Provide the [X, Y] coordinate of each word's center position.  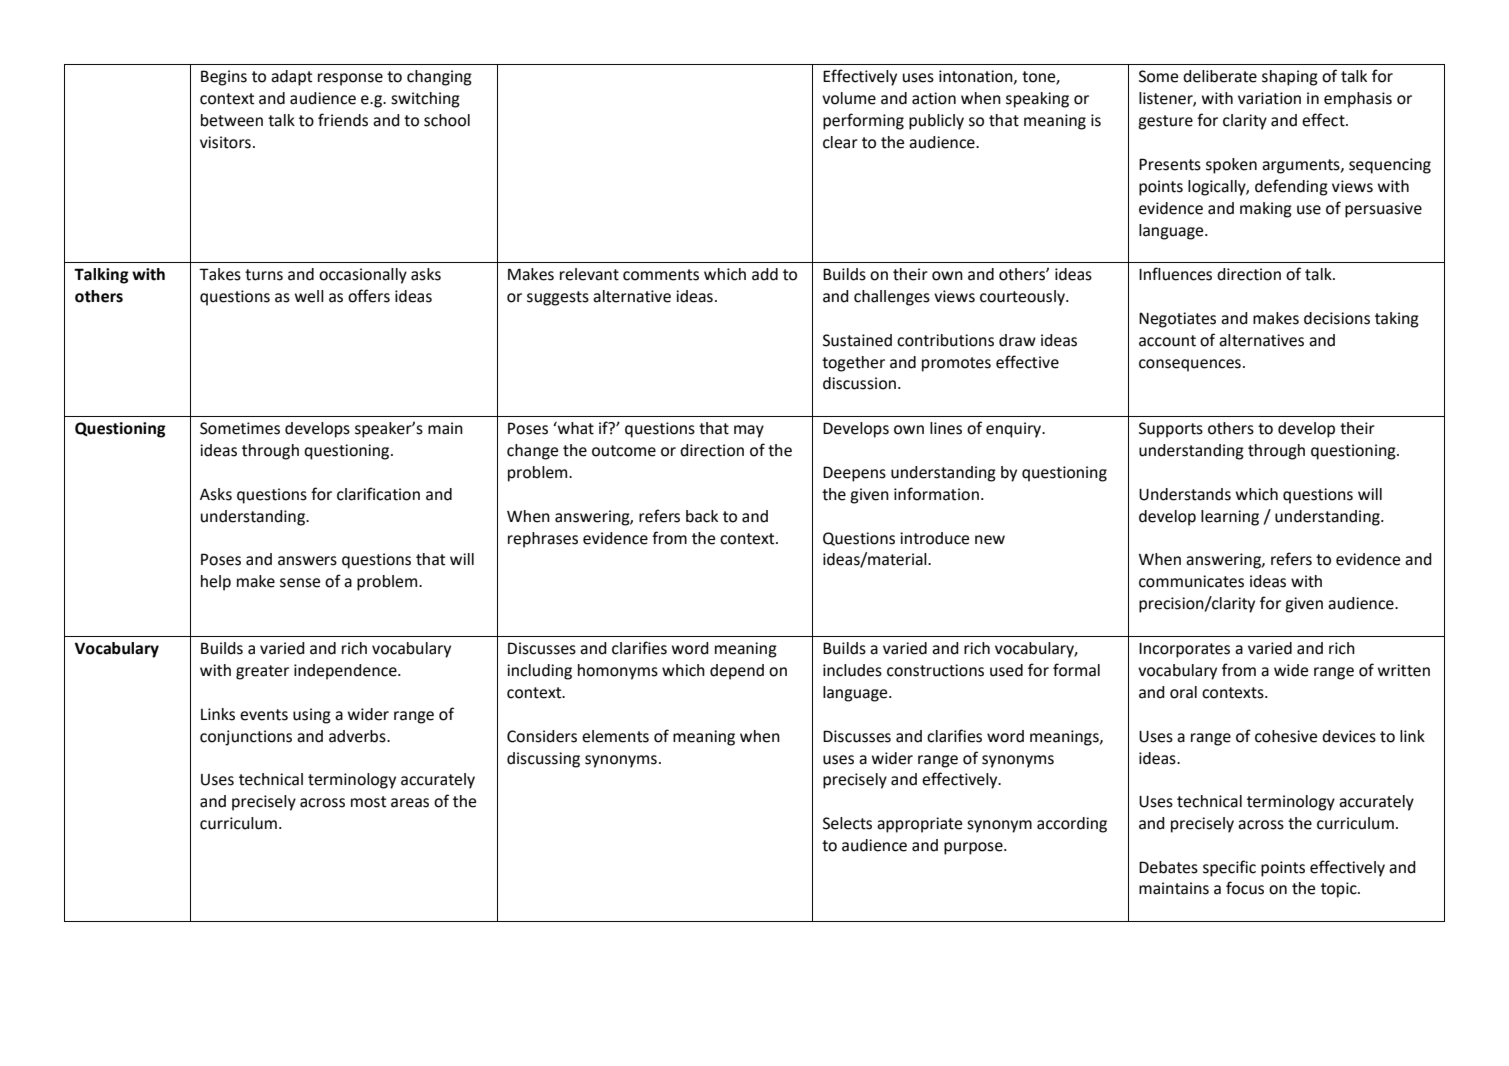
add [765, 274]
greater [262, 672]
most [368, 802]
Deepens [854, 474]
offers [369, 296]
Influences [1175, 274]
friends [343, 120]
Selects [847, 823]
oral [1183, 692]
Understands [1185, 494]
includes [852, 670]
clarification [378, 494]
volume [849, 98]
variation [1269, 98]
